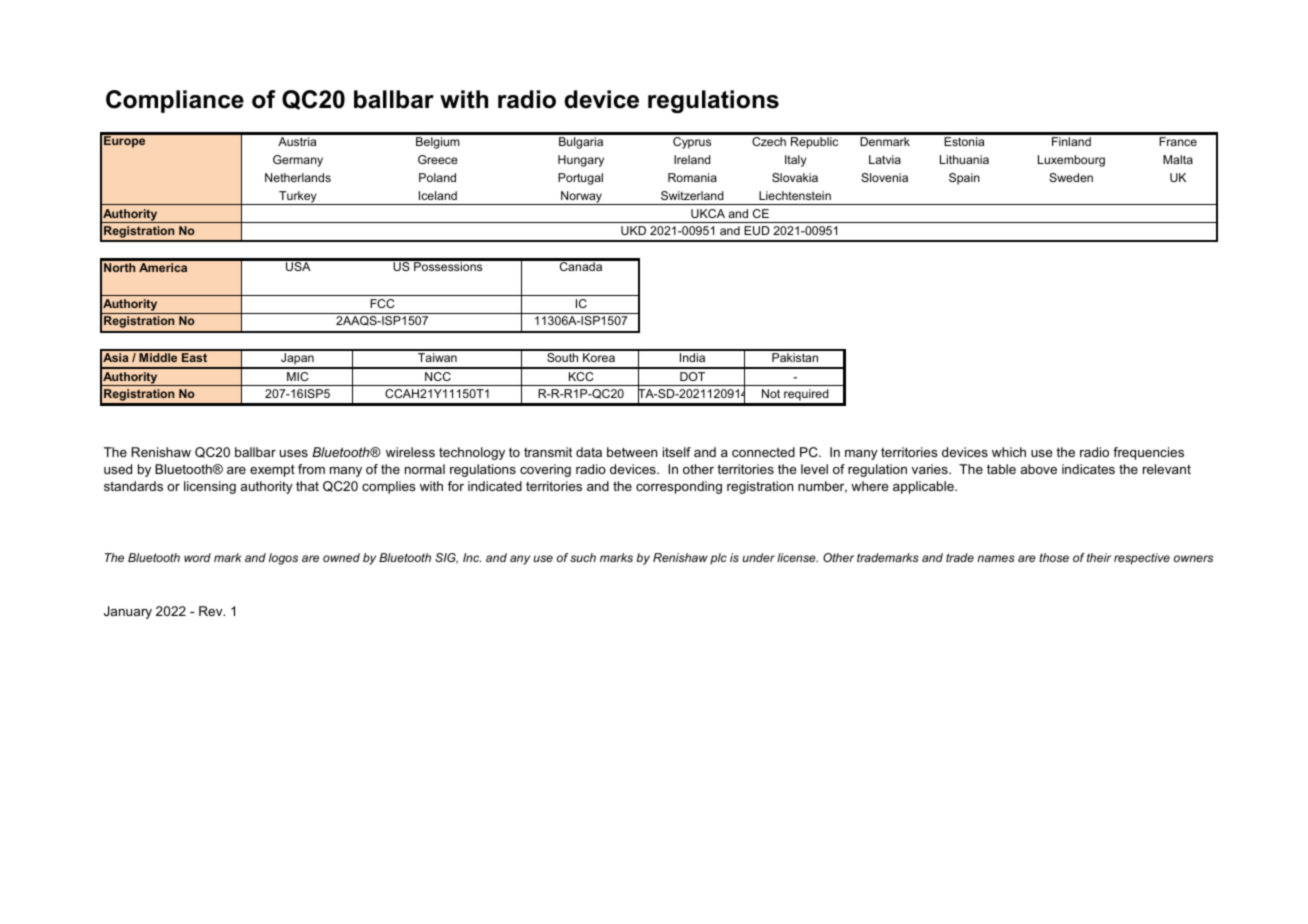  Describe the element at coordinates (1071, 177) in the page. I see `Sweden` at that location.
